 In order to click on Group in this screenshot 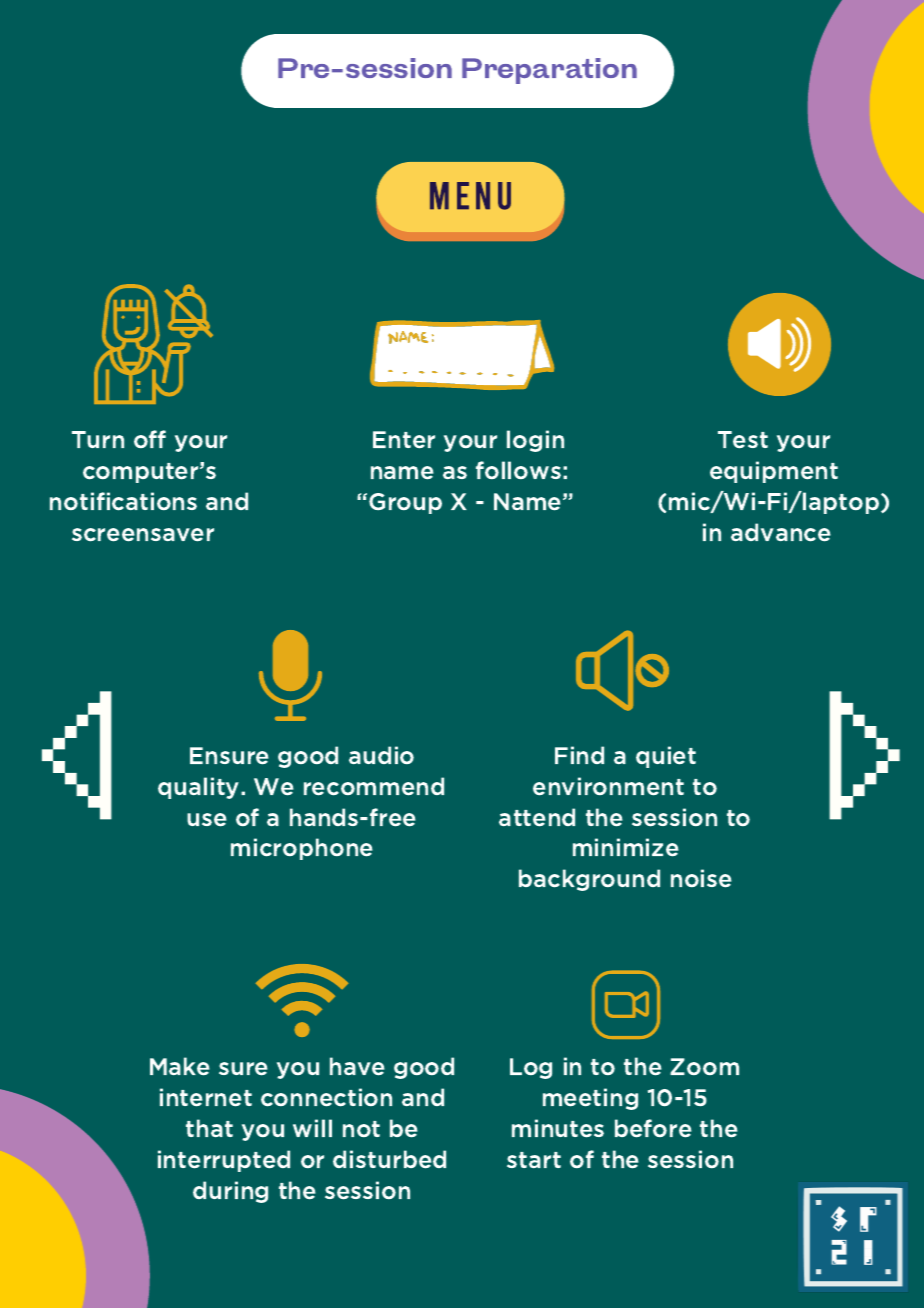, I will do `click(405, 503)`.
